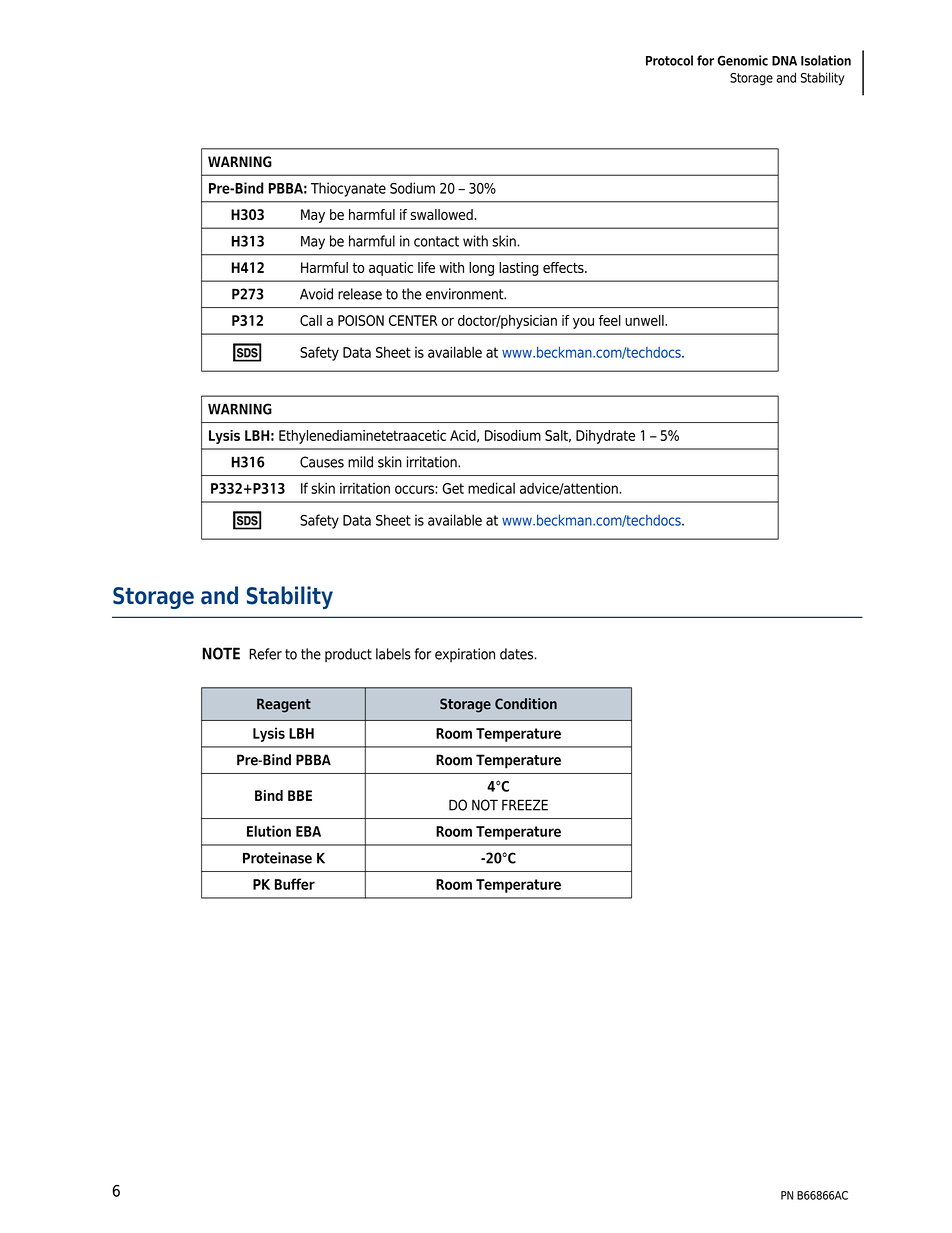  What do you see at coordinates (583, 323) in the screenshot?
I see `you` at bounding box center [583, 323].
